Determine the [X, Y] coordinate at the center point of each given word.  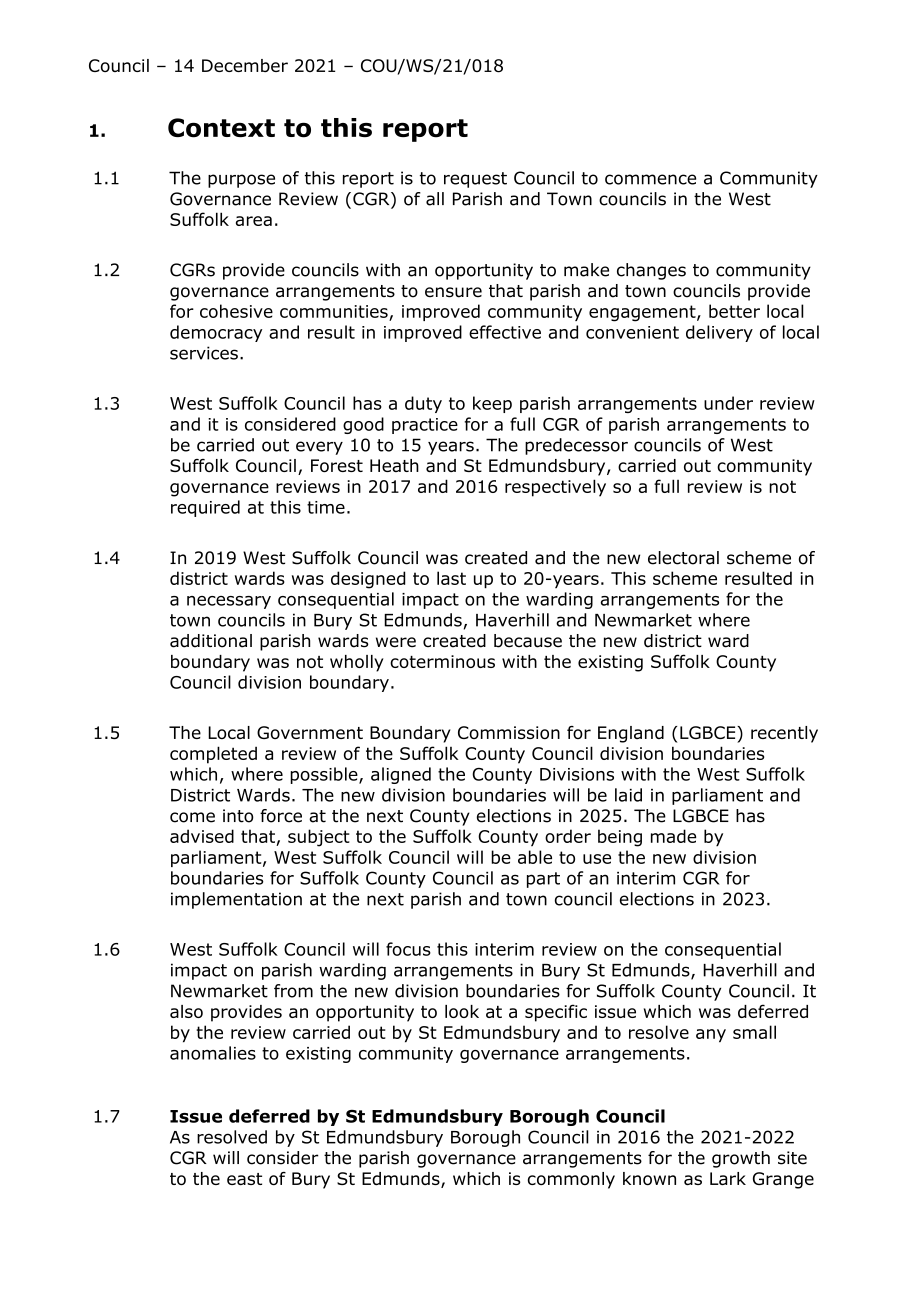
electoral [683, 558]
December [245, 65]
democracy [216, 333]
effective [505, 332]
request [475, 180]
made [673, 836]
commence [650, 179]
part [543, 880]
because [528, 641]
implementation [236, 900]
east [244, 1179]
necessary [229, 602]
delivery [719, 333]
